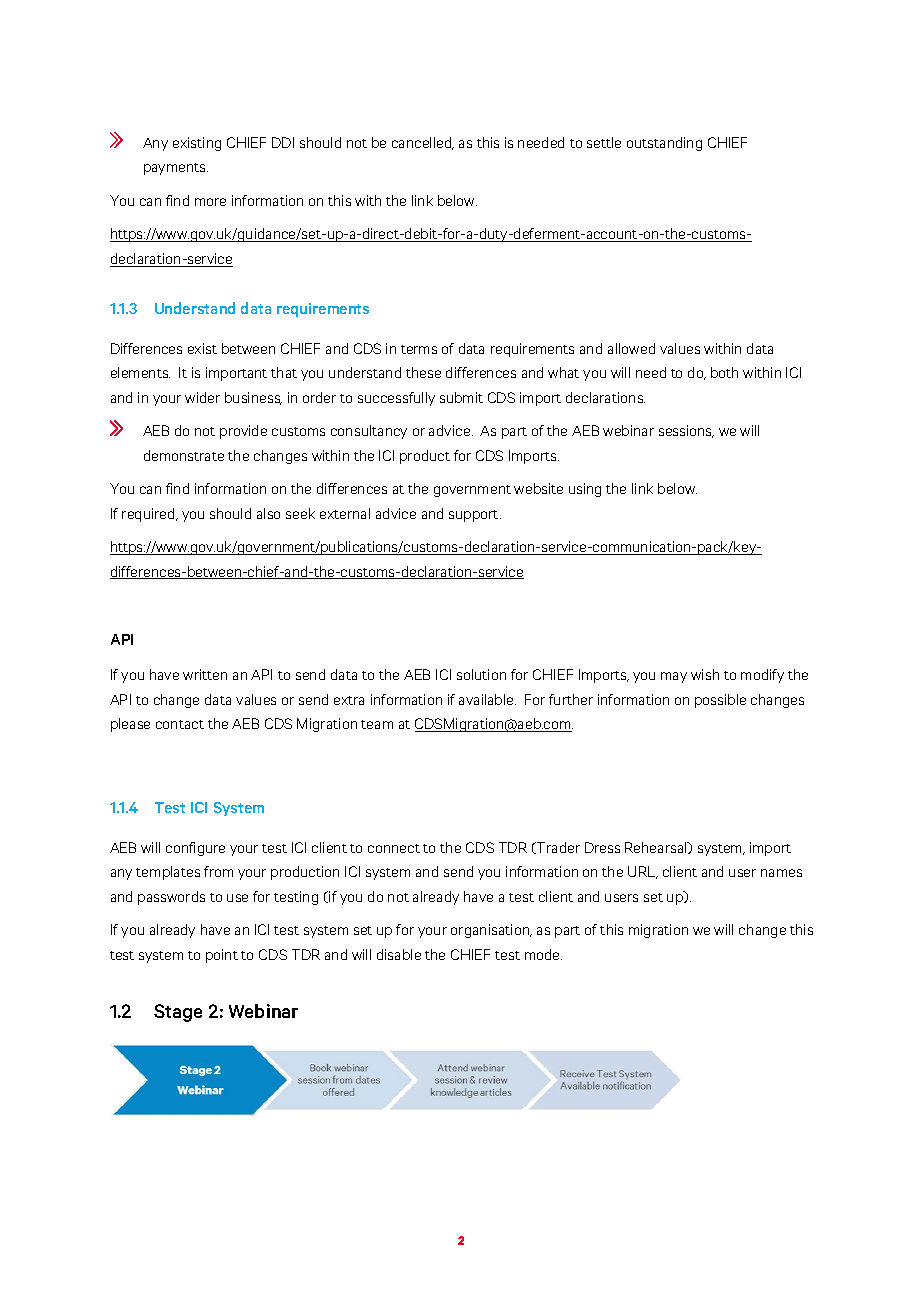 This screenshot has width=924, height=1308. I want to click on both, so click(724, 372).
